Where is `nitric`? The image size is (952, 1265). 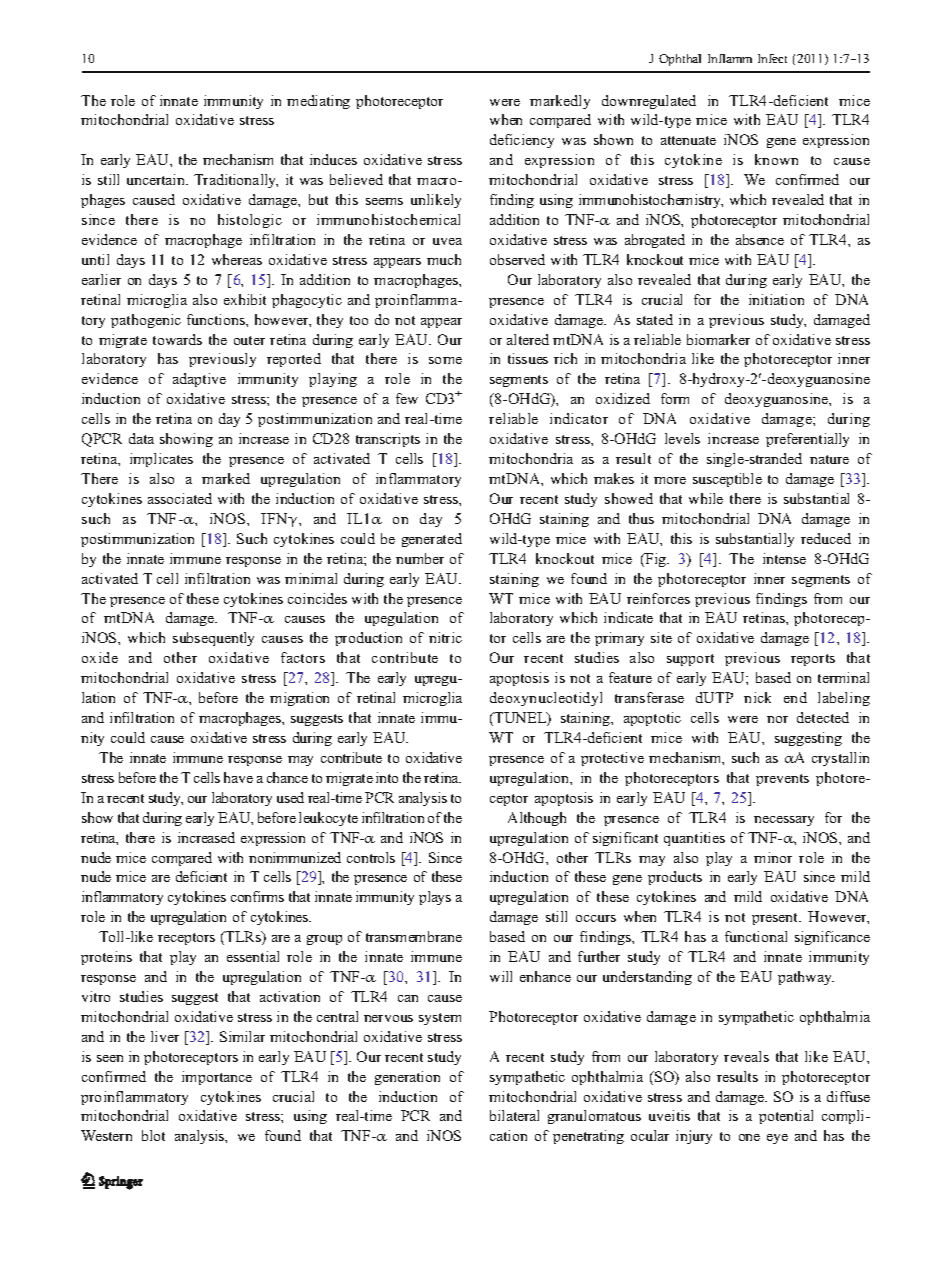 nitric is located at coordinates (445, 637).
